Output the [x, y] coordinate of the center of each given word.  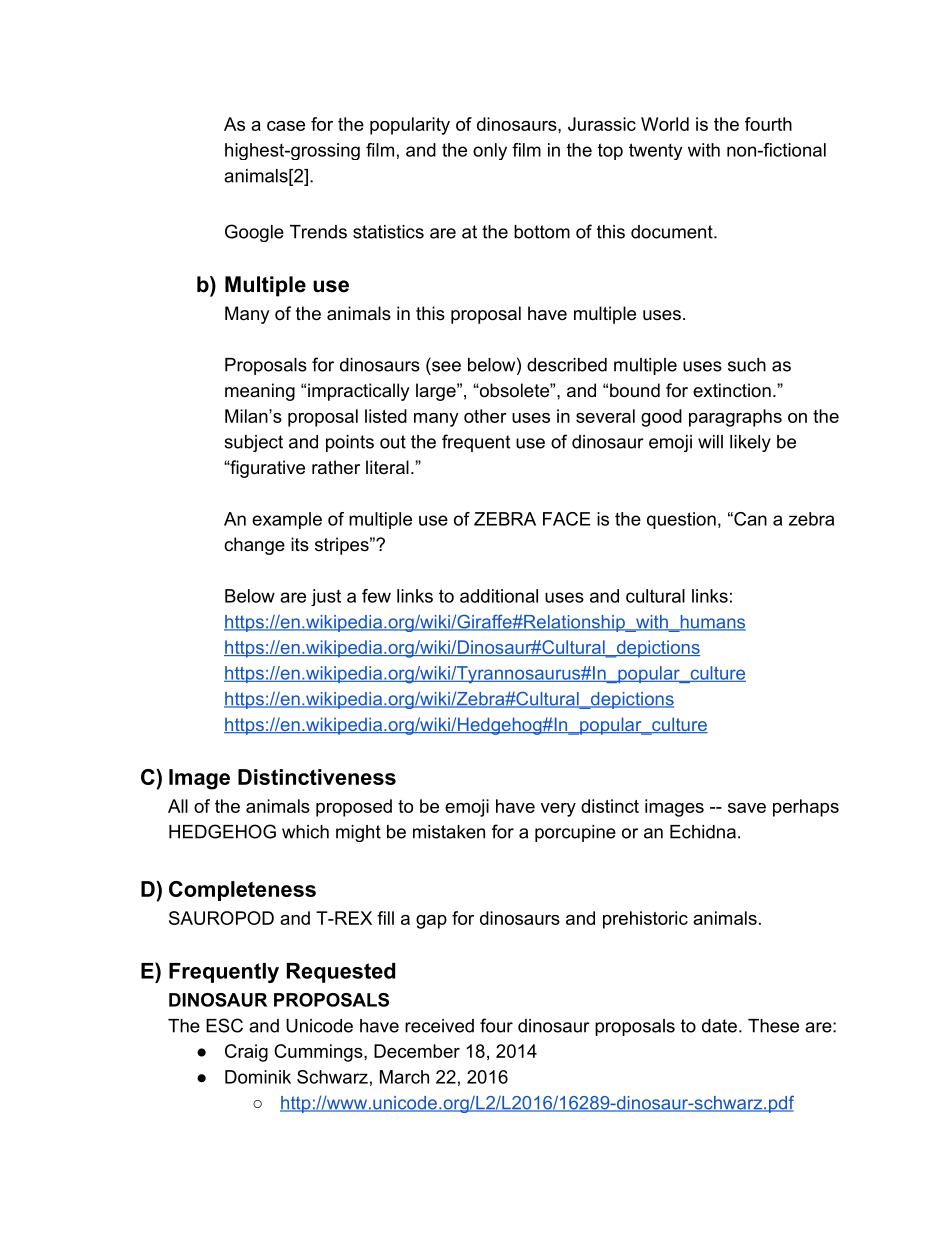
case [286, 126]
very [558, 810]
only [490, 151]
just [326, 597]
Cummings [319, 1053]
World [665, 124]
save [747, 808]
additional [499, 596]
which [305, 832]
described [567, 365]
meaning [260, 392]
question [681, 520]
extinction [732, 390]
